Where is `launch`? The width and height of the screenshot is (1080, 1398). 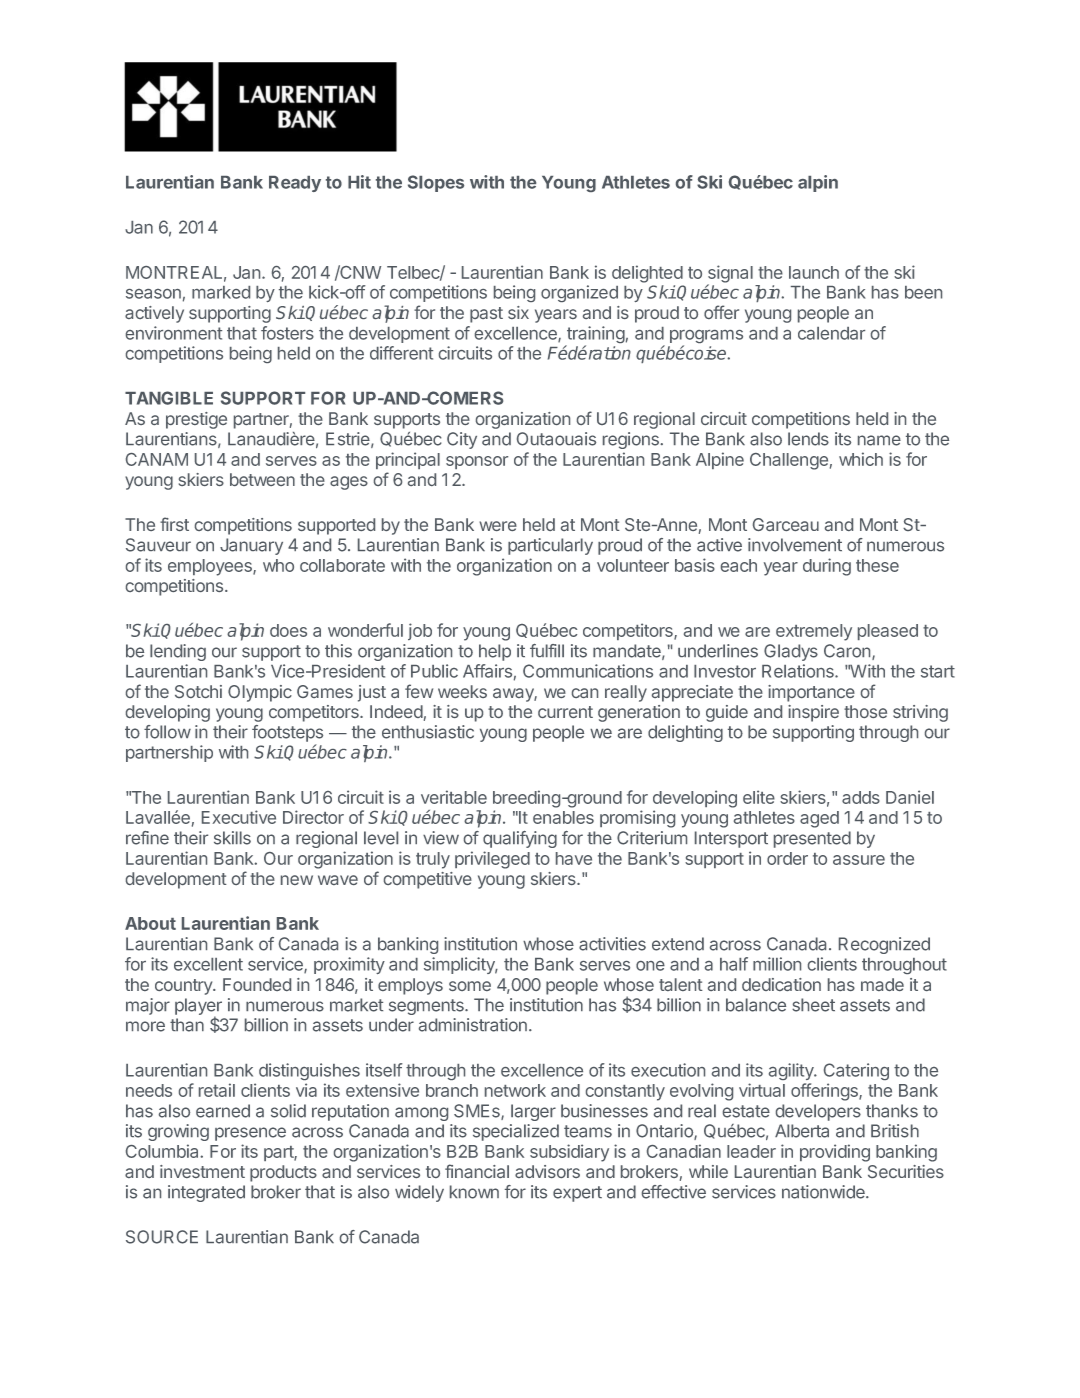
launch is located at coordinates (814, 272).
